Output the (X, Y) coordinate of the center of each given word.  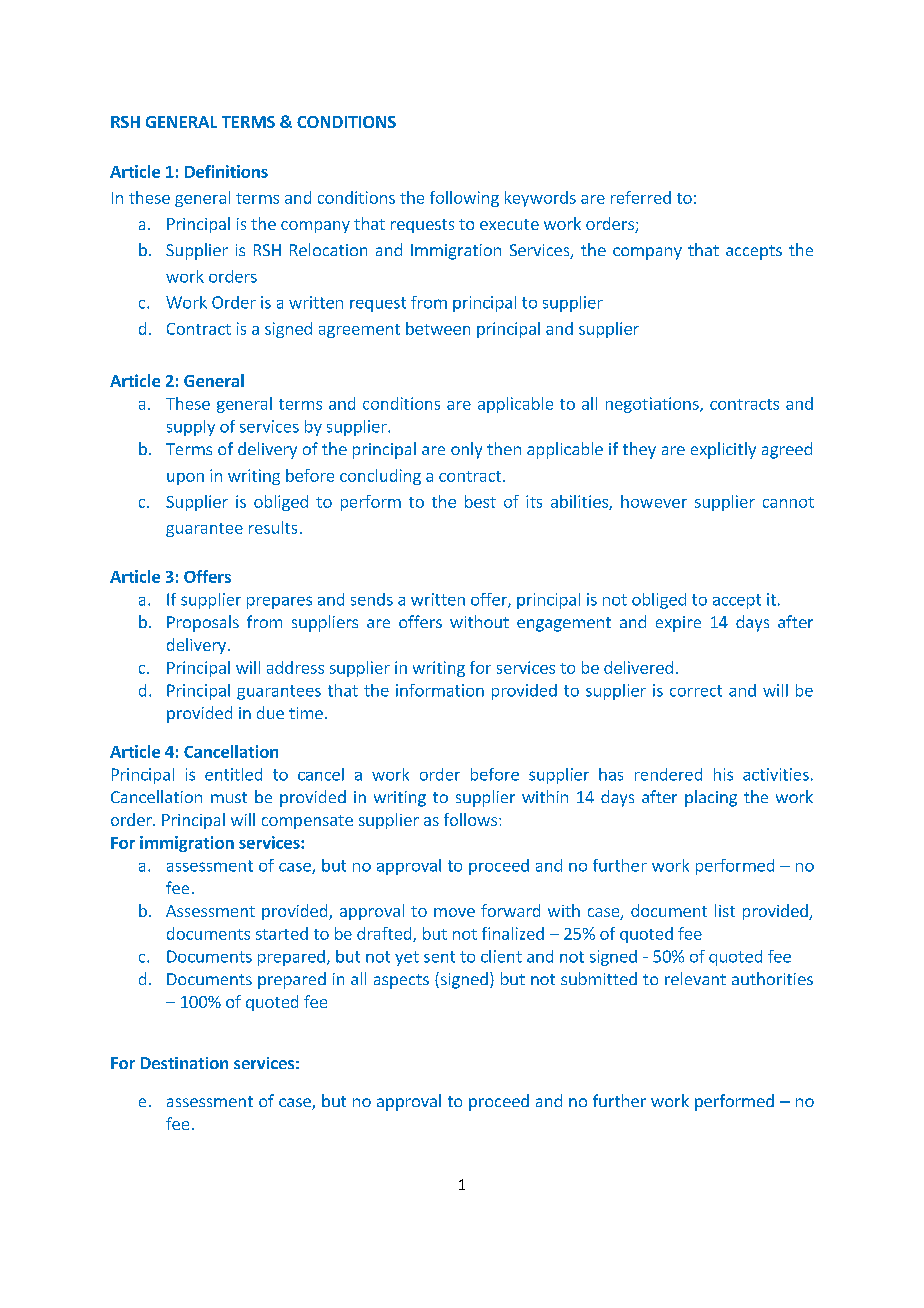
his (723, 774)
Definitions (226, 171)
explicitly (723, 450)
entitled (233, 774)
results (273, 527)
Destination (184, 1063)
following (464, 199)
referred (641, 197)
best (480, 501)
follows (470, 819)
